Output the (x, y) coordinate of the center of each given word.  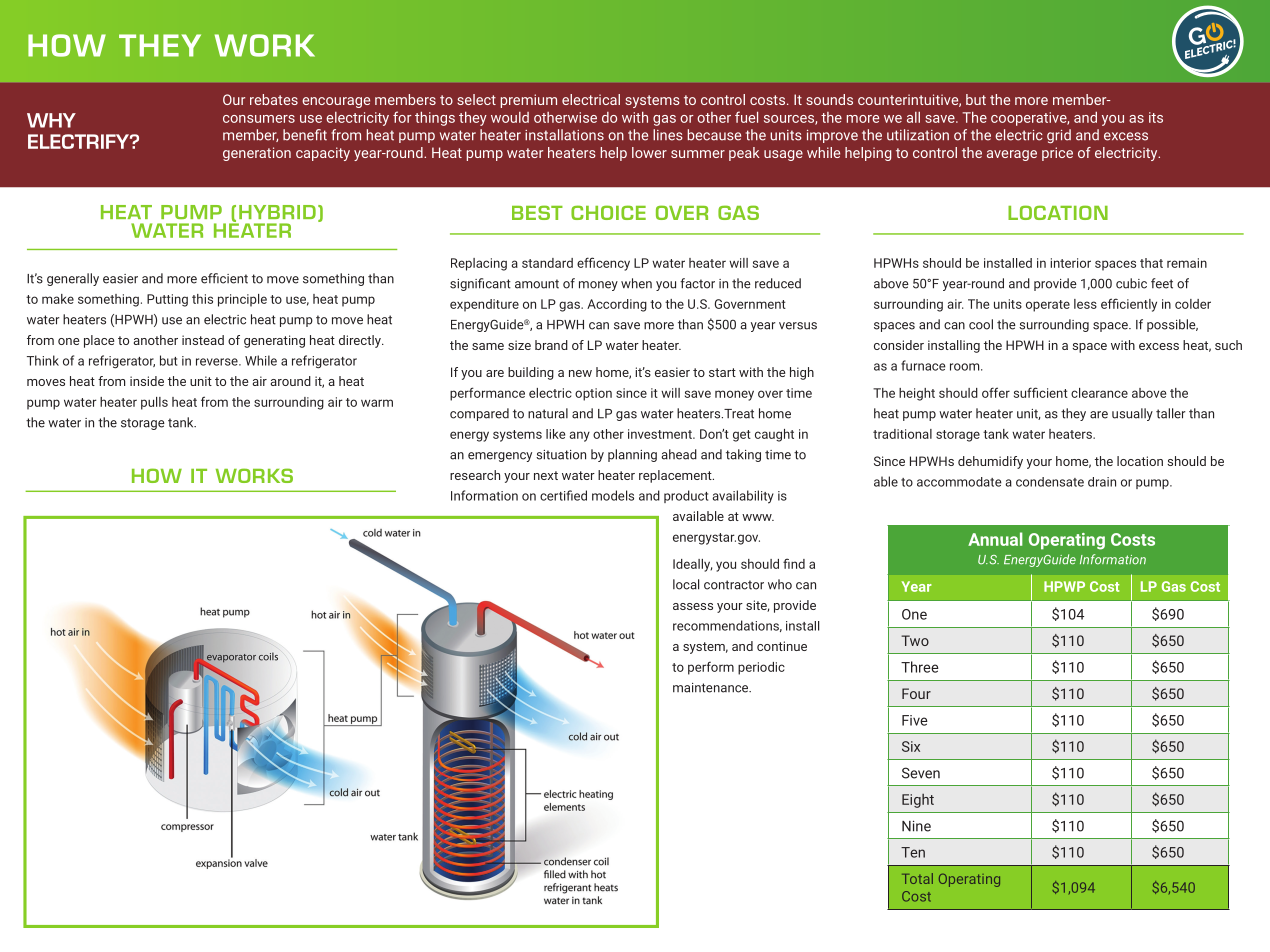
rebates (274, 99)
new (580, 373)
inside (147, 381)
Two (915, 640)
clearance (1099, 393)
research (475, 475)
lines (668, 135)
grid (1059, 136)
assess (693, 606)
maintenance (712, 688)
